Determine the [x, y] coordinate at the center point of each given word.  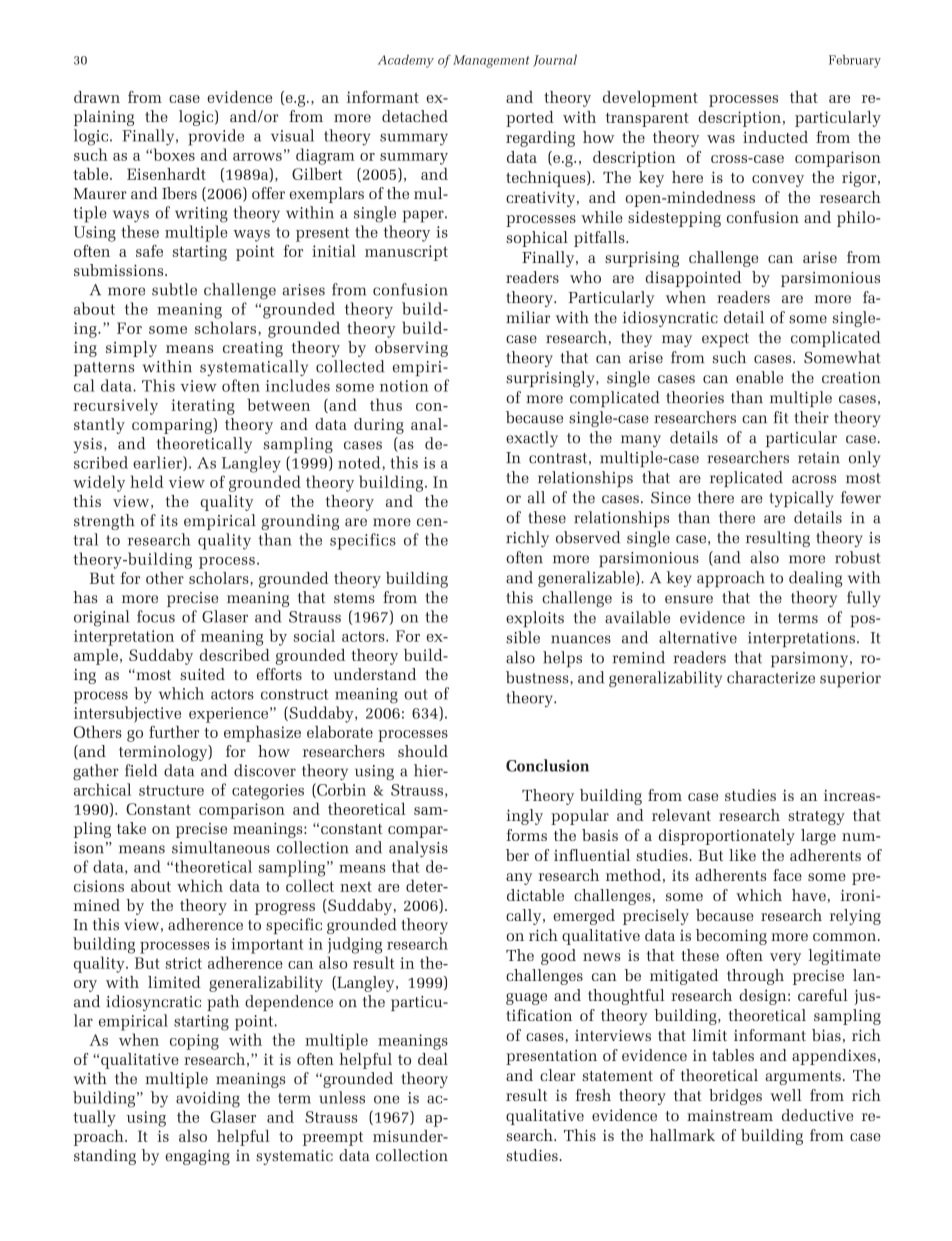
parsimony [811, 660]
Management [491, 61]
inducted [775, 137]
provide [216, 137]
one [386, 1099]
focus [156, 616]
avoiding [208, 1099]
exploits [535, 619]
